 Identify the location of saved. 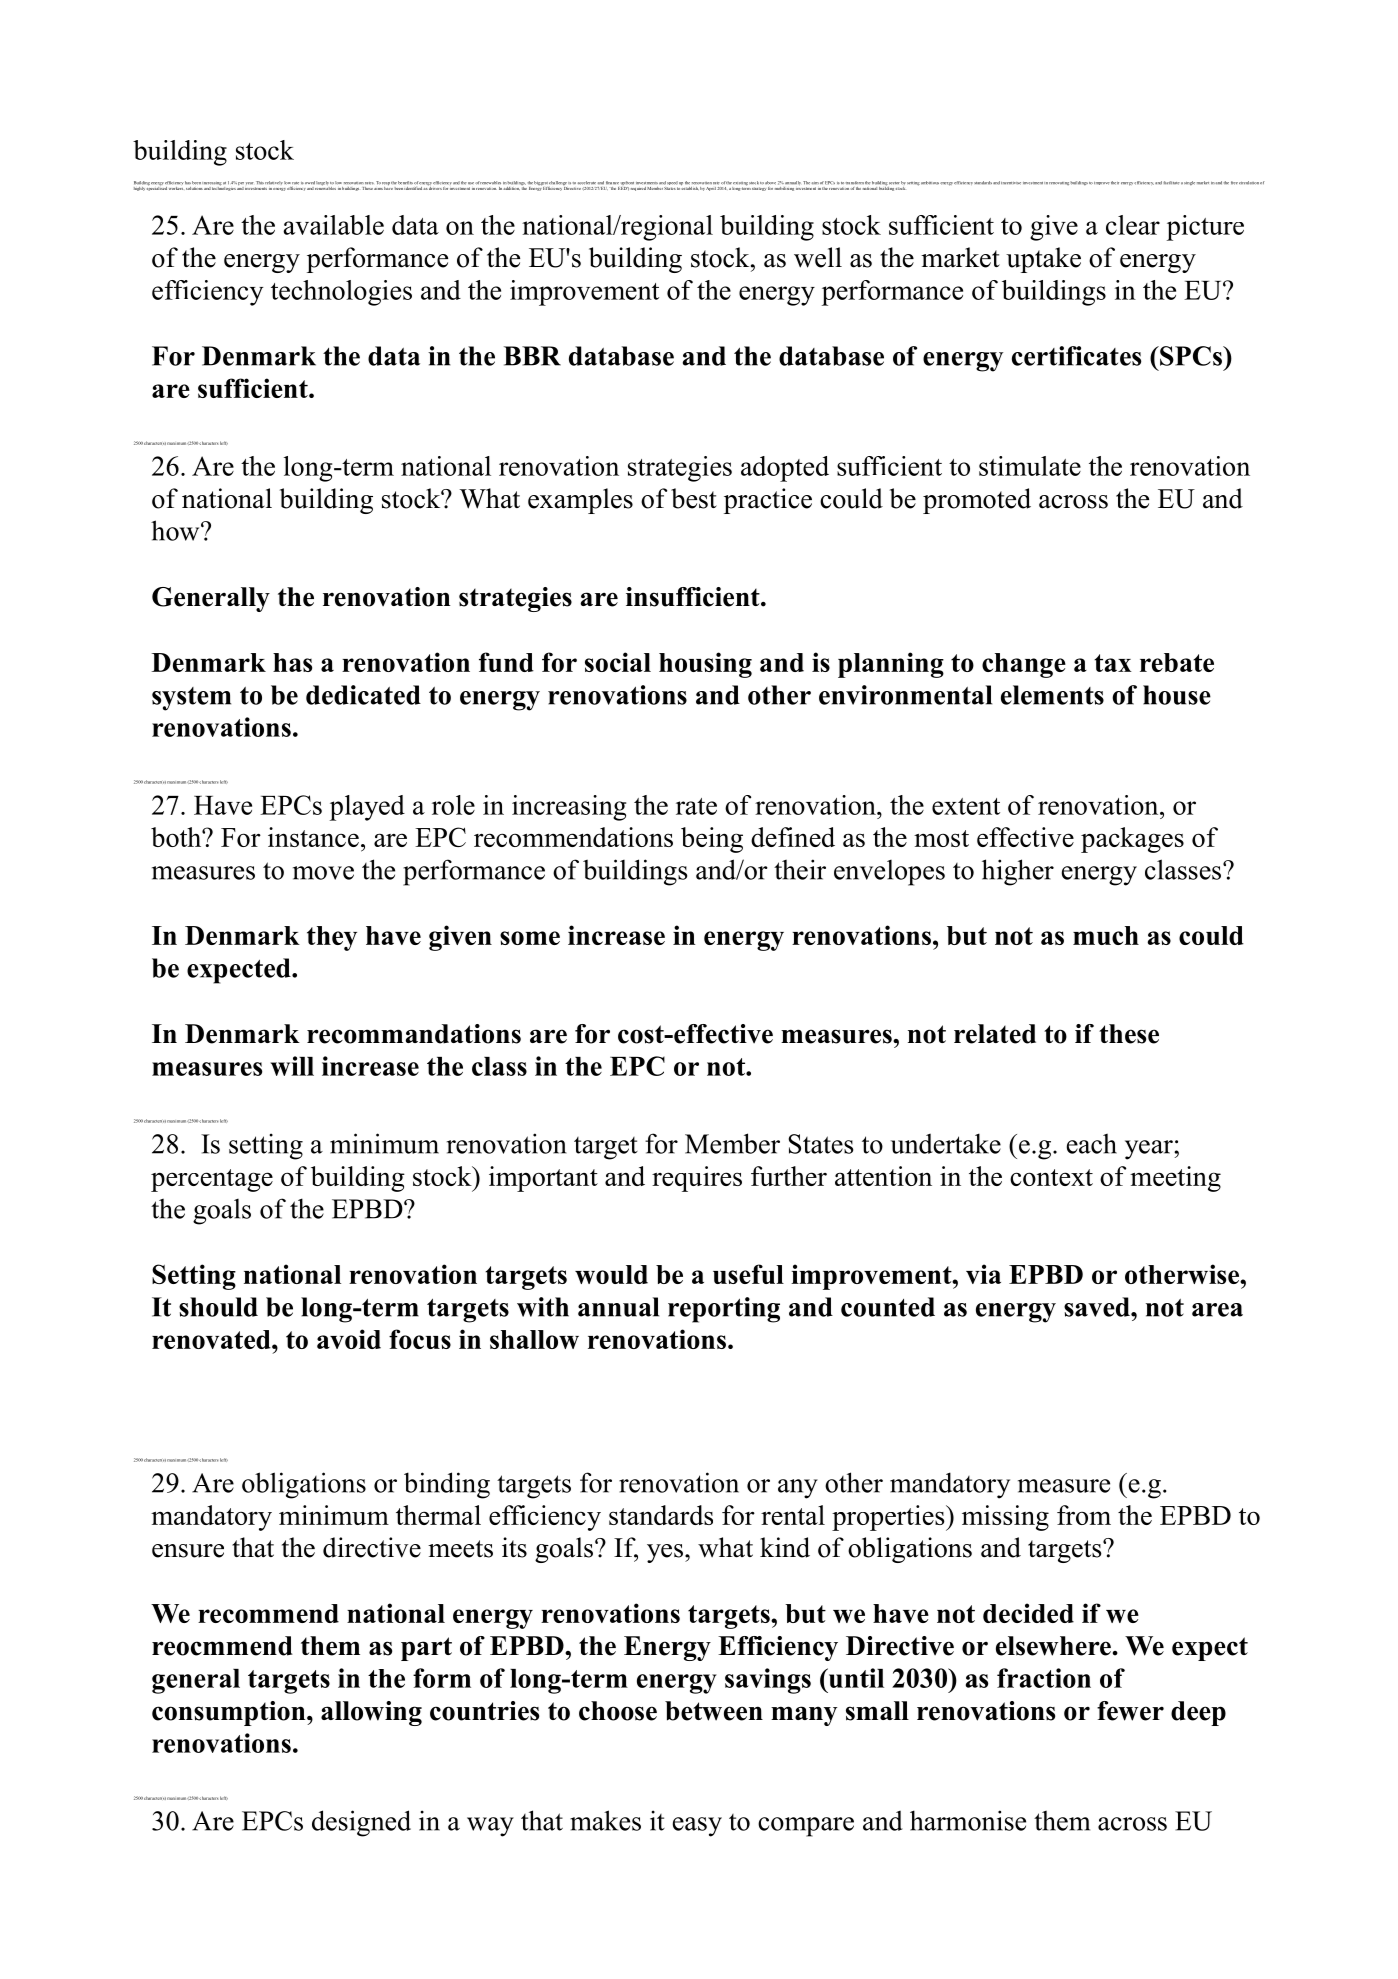
(1098, 1307).
